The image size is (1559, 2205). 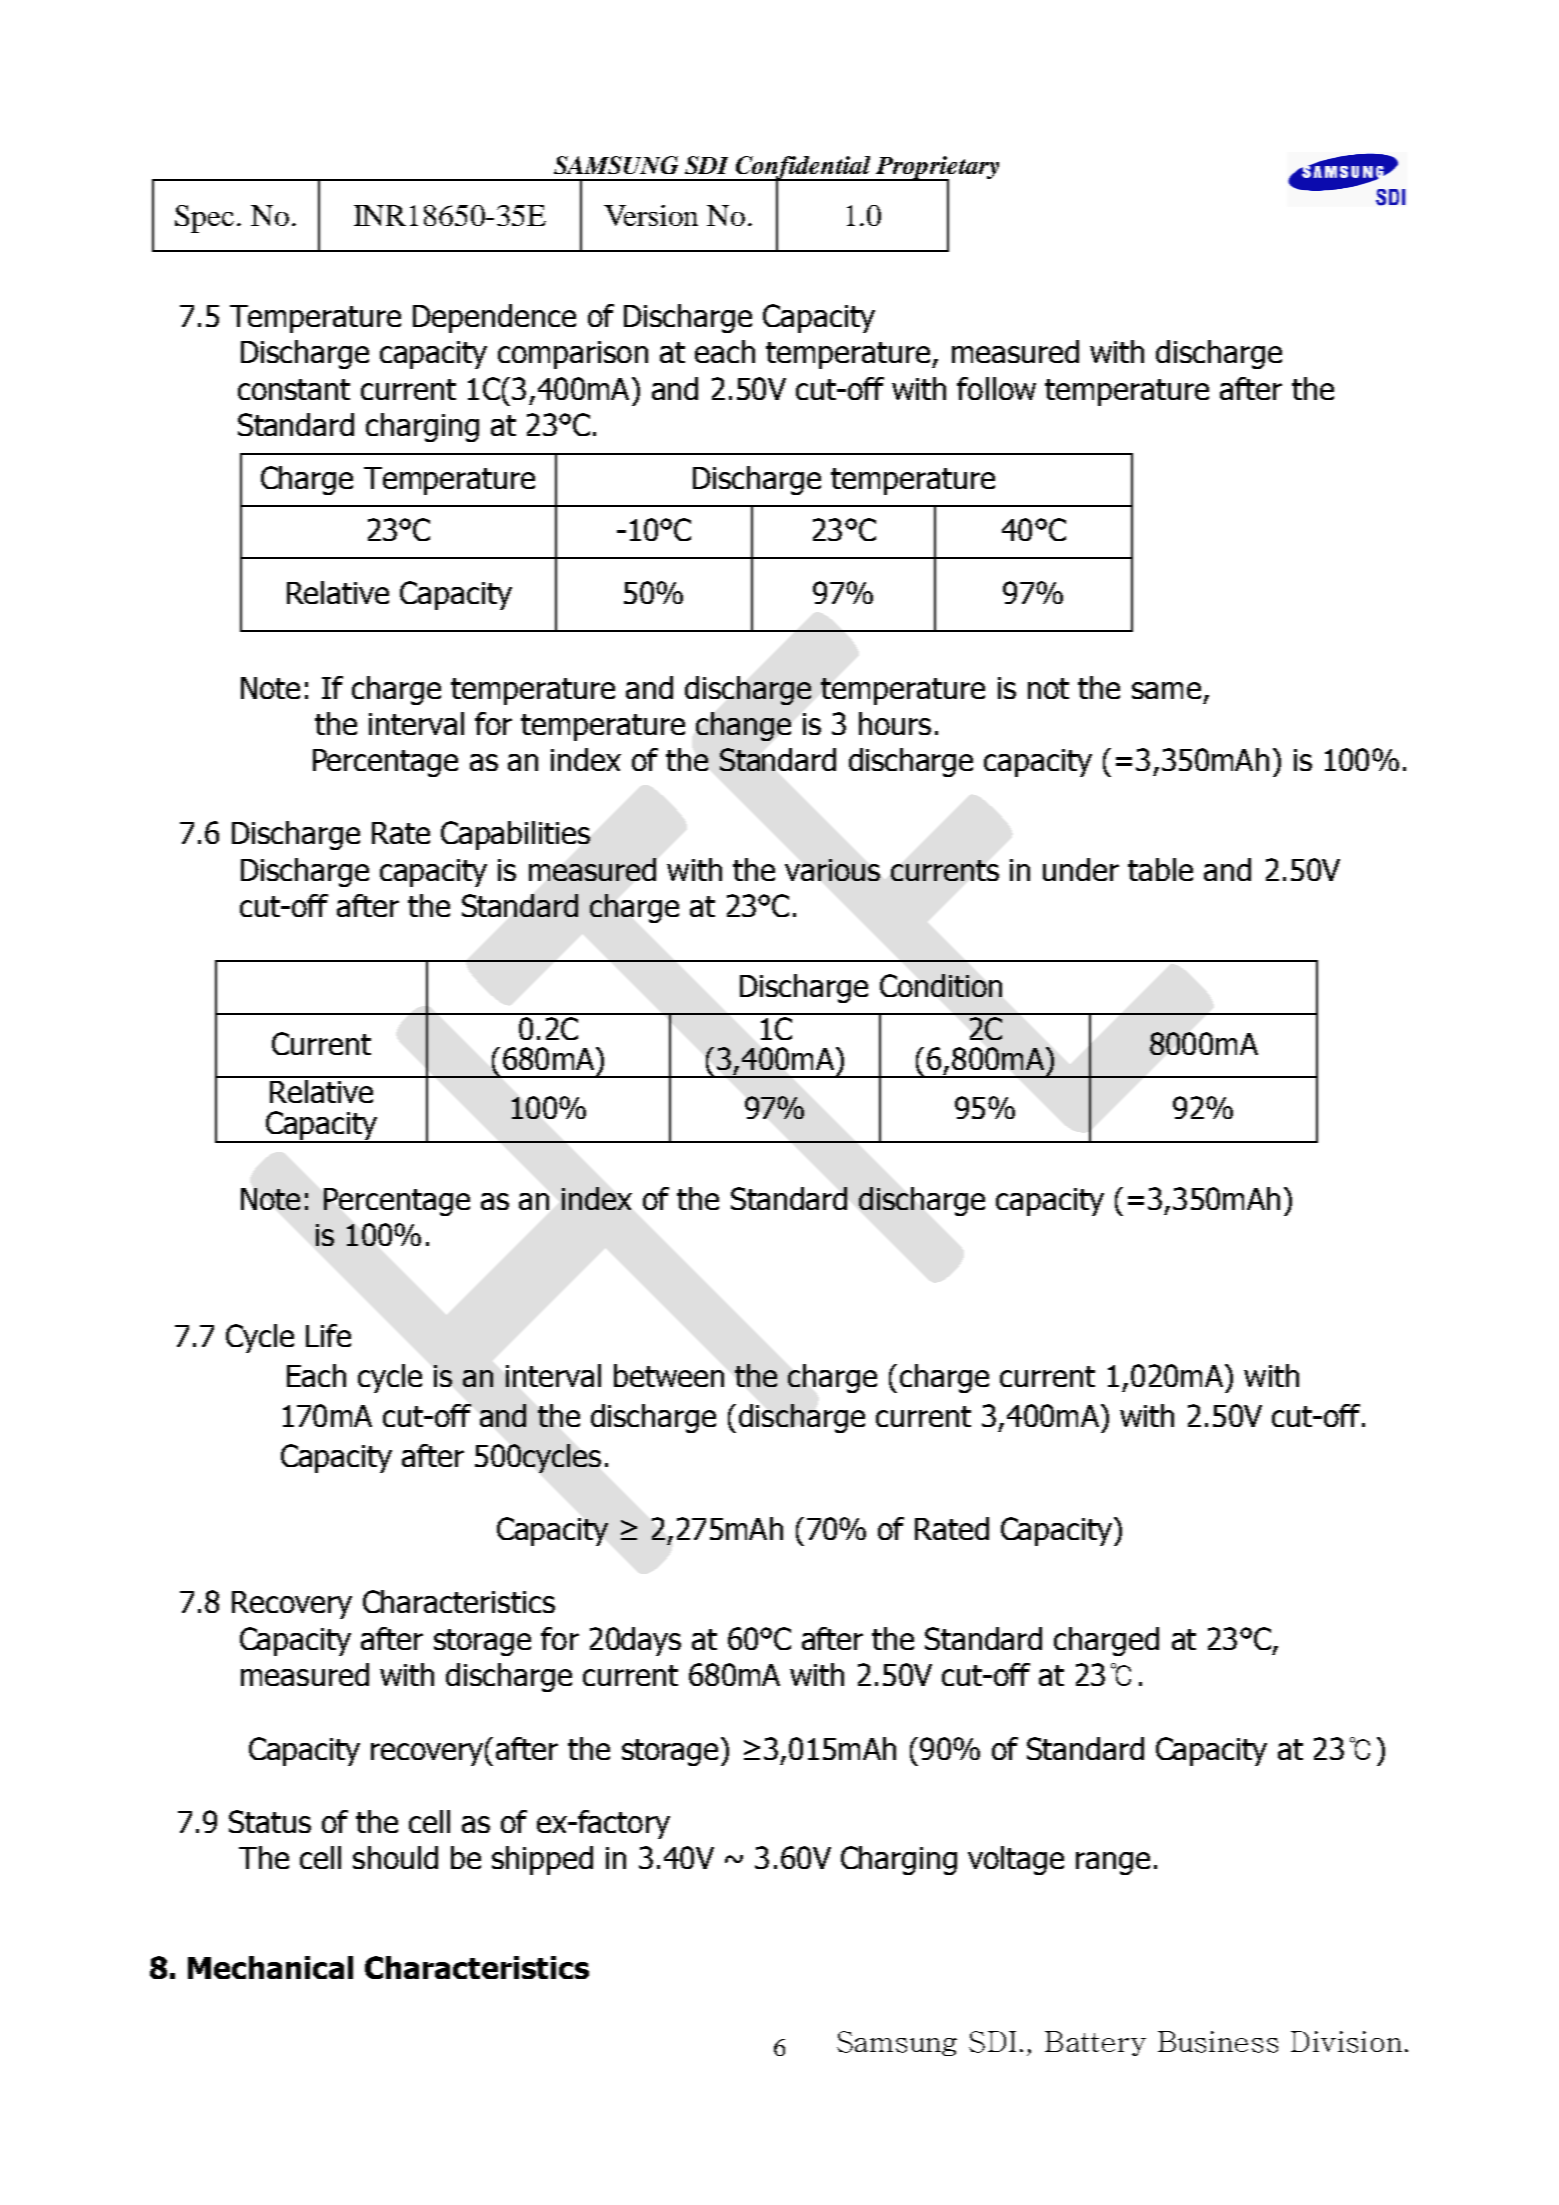 I want to click on between, so click(x=669, y=1375).
